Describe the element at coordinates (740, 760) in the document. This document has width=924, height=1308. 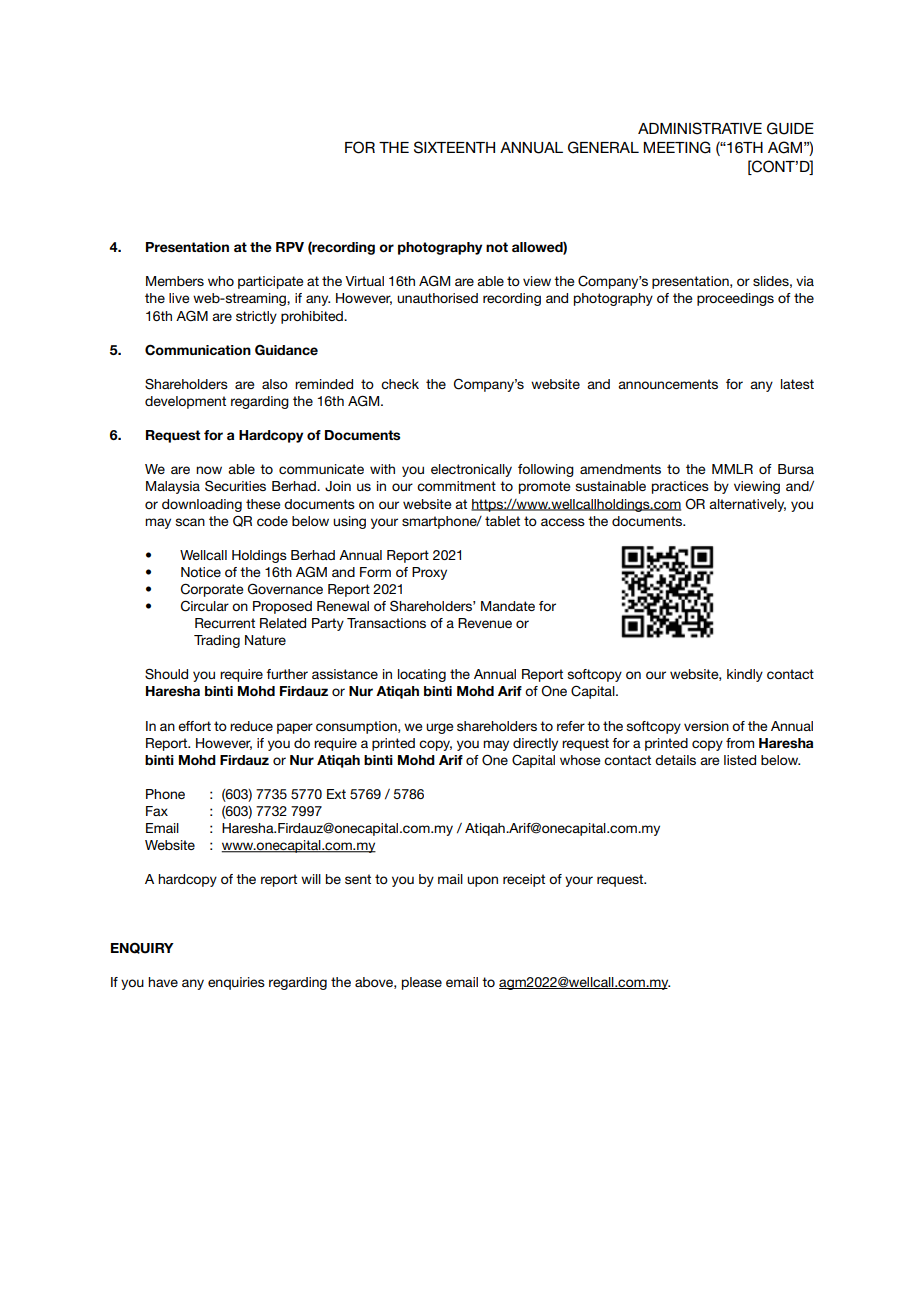
I see `listed` at that location.
